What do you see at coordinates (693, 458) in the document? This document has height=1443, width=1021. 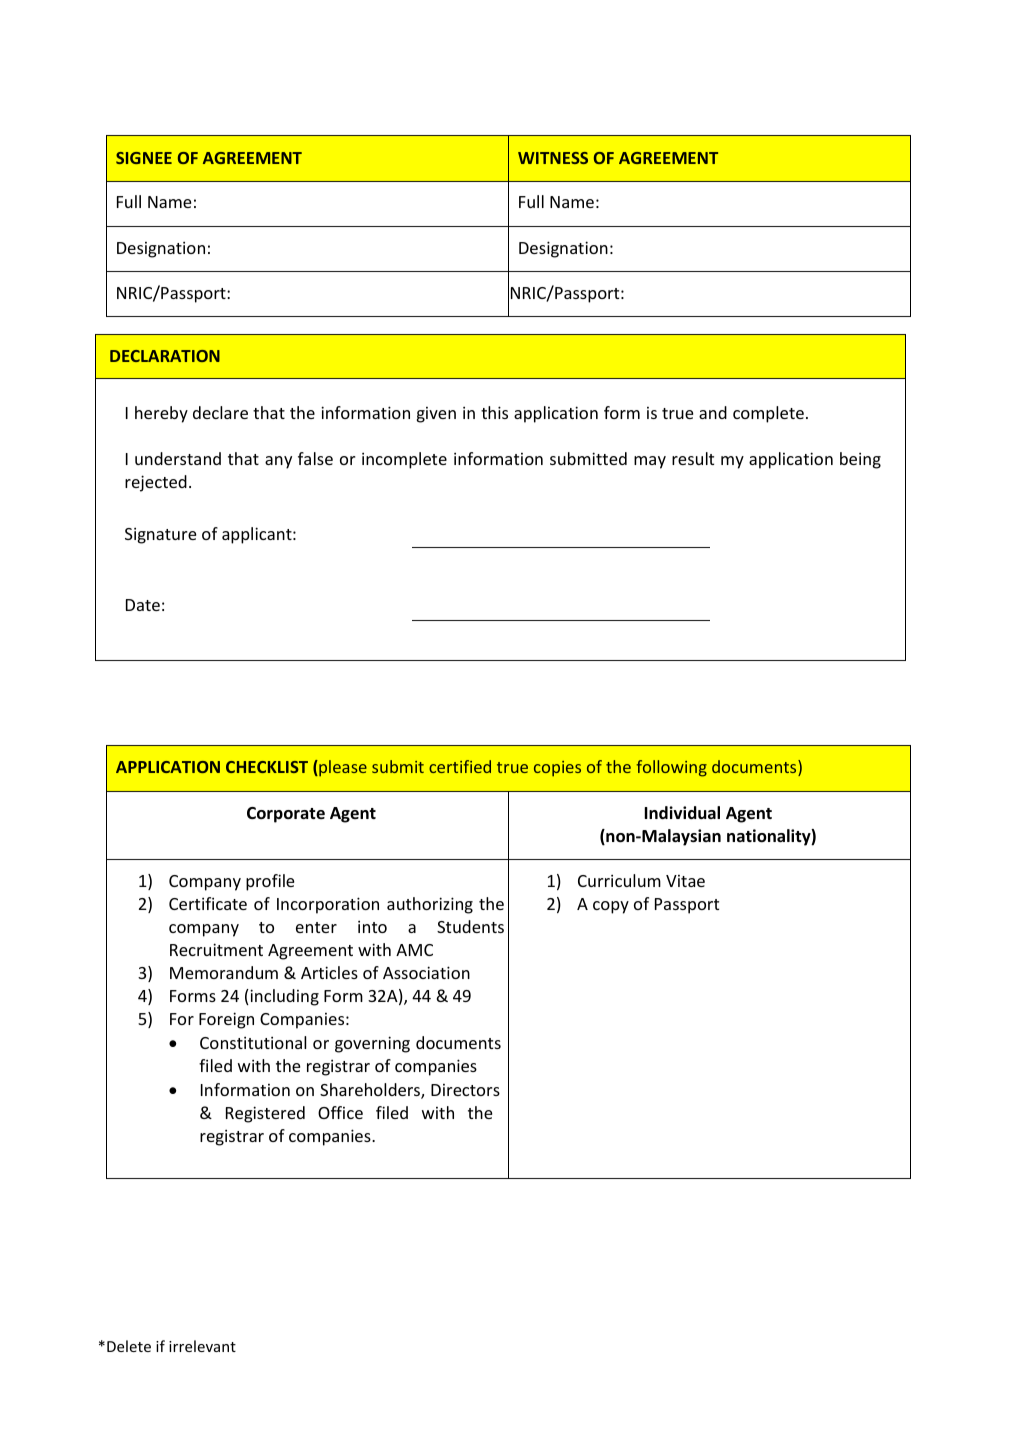 I see `result` at bounding box center [693, 458].
